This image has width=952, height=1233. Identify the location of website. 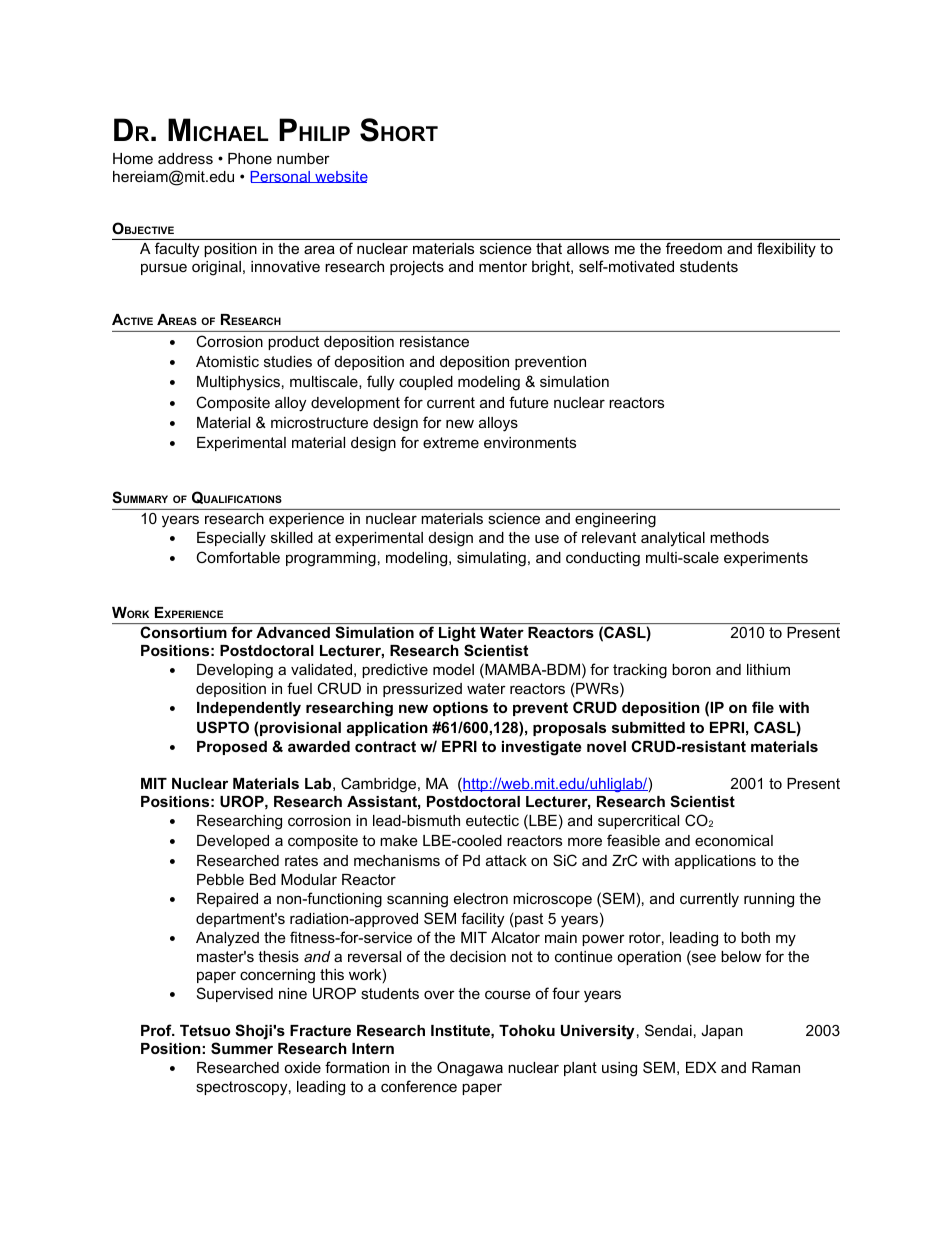
(340, 177).
